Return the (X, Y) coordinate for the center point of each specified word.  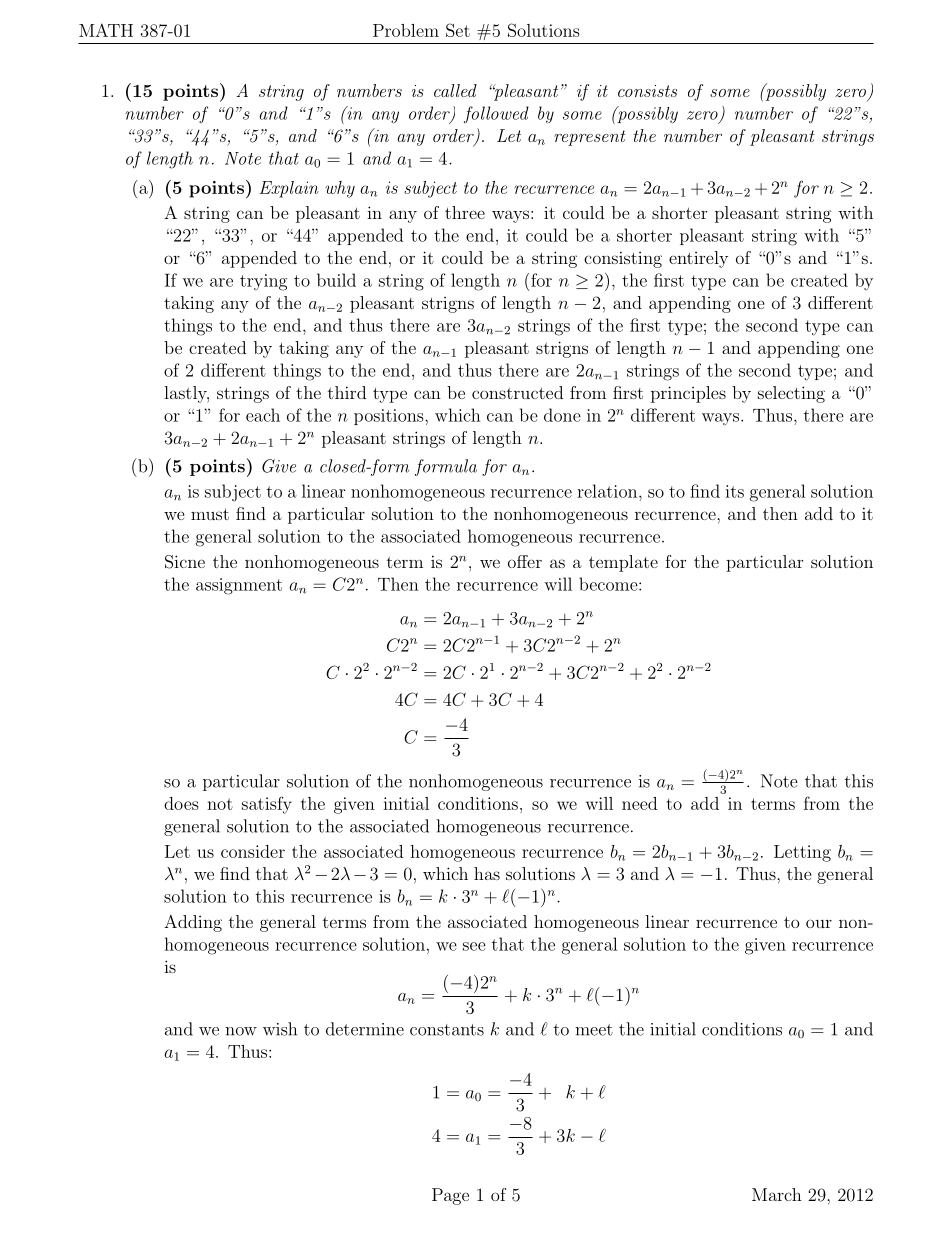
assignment (239, 586)
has (487, 873)
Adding (193, 923)
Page (450, 1196)
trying (263, 282)
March (777, 1194)
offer (525, 561)
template (623, 563)
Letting (802, 853)
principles (688, 394)
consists (647, 91)
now (241, 1031)
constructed (517, 392)
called (455, 90)
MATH (106, 30)
